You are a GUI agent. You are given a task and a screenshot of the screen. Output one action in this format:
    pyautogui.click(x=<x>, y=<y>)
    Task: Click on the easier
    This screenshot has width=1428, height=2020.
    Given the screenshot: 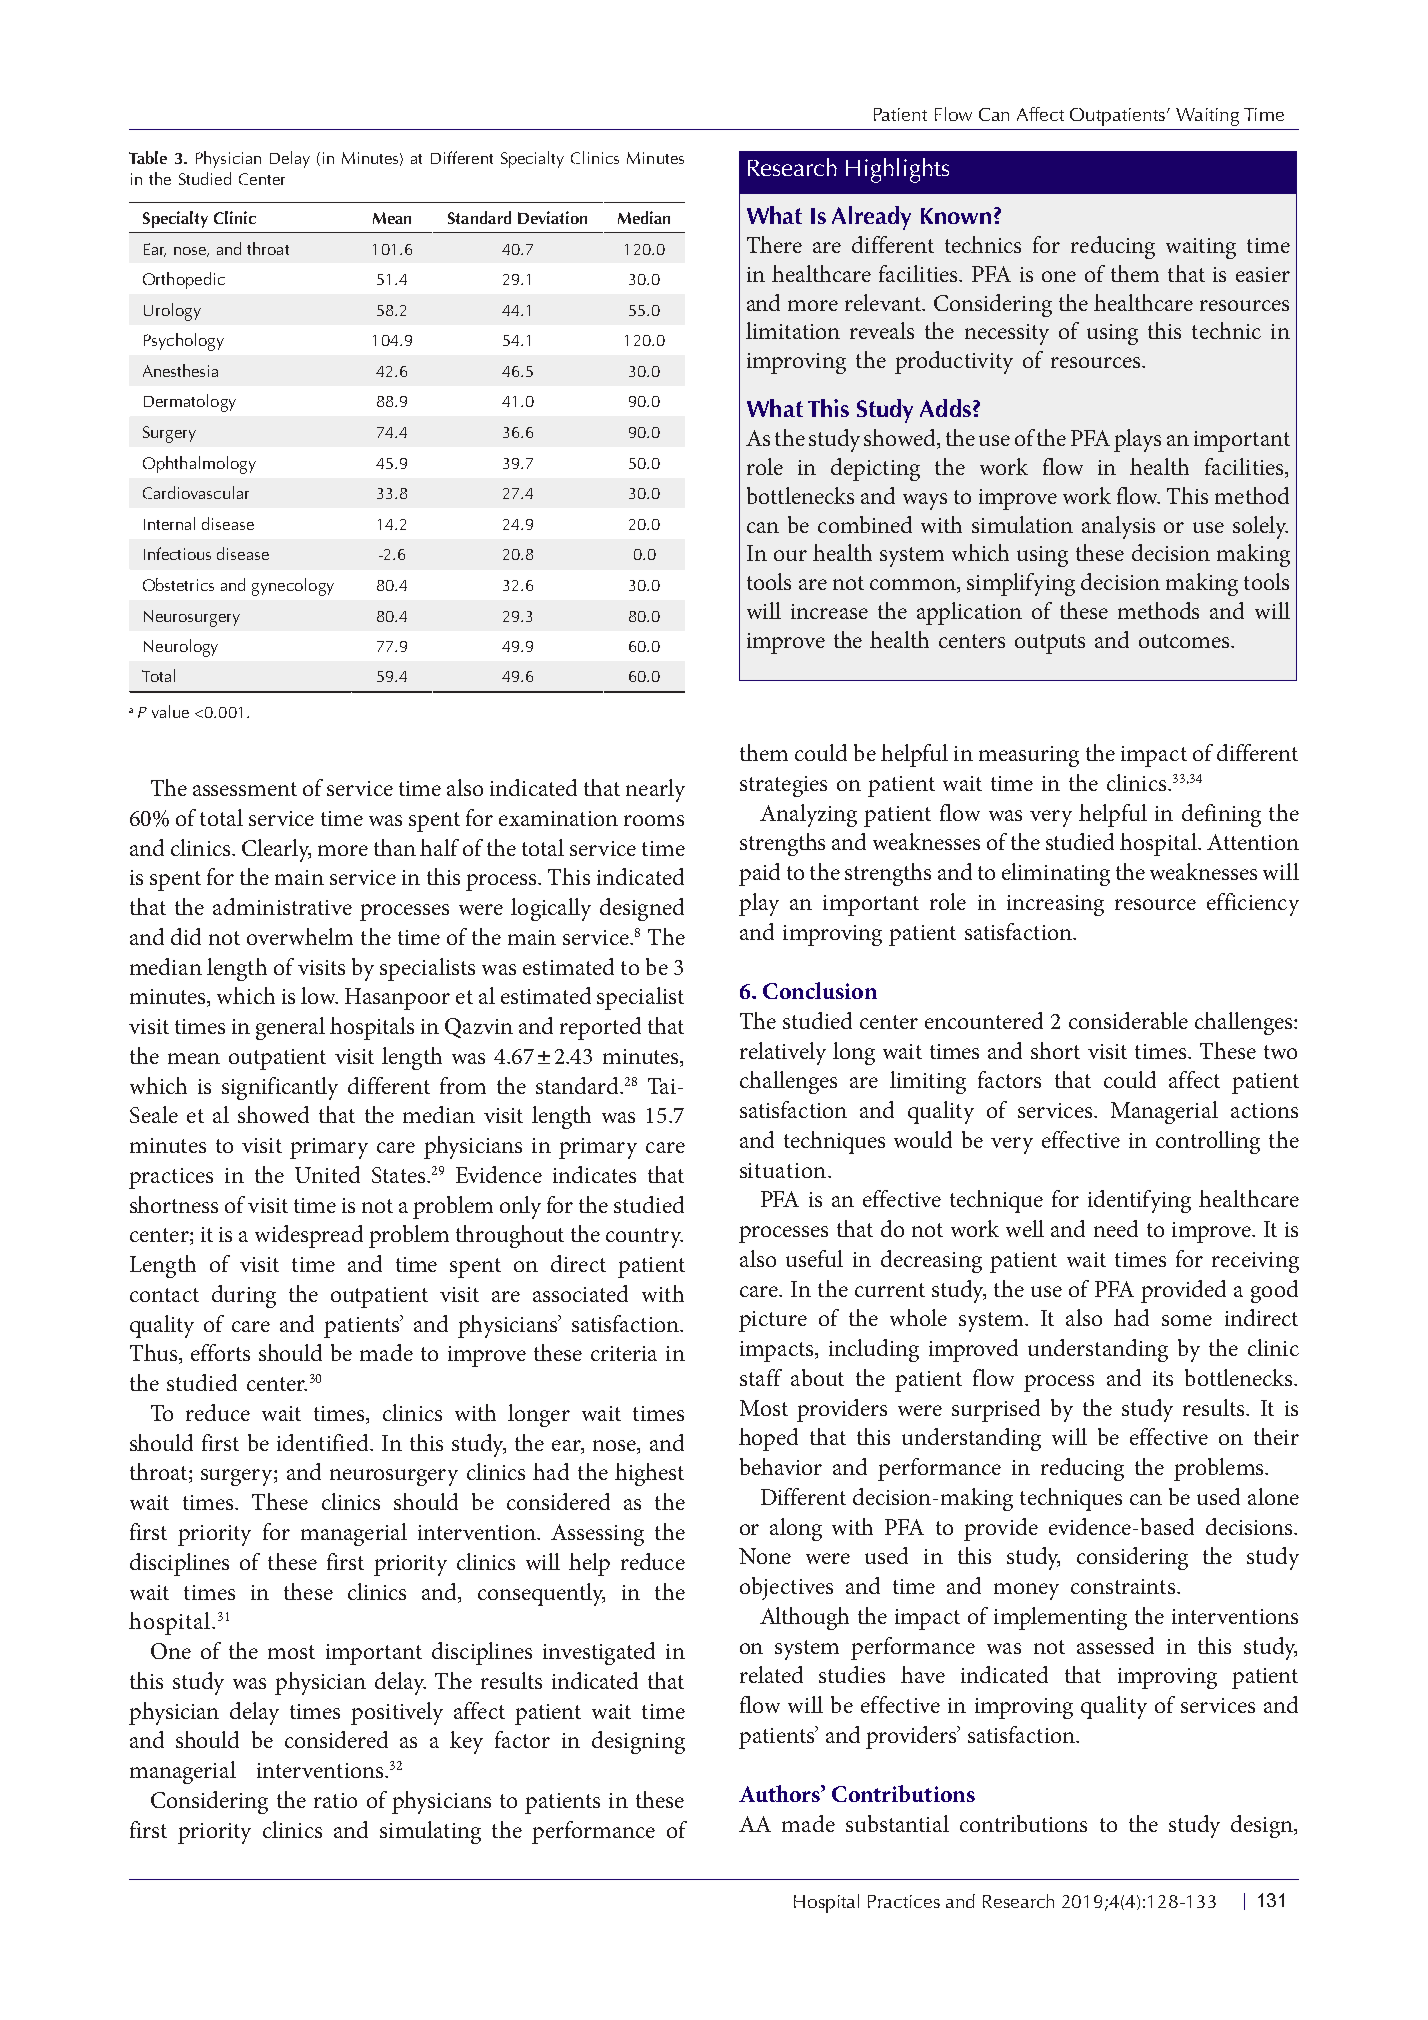 What is the action you would take?
    pyautogui.click(x=1263, y=274)
